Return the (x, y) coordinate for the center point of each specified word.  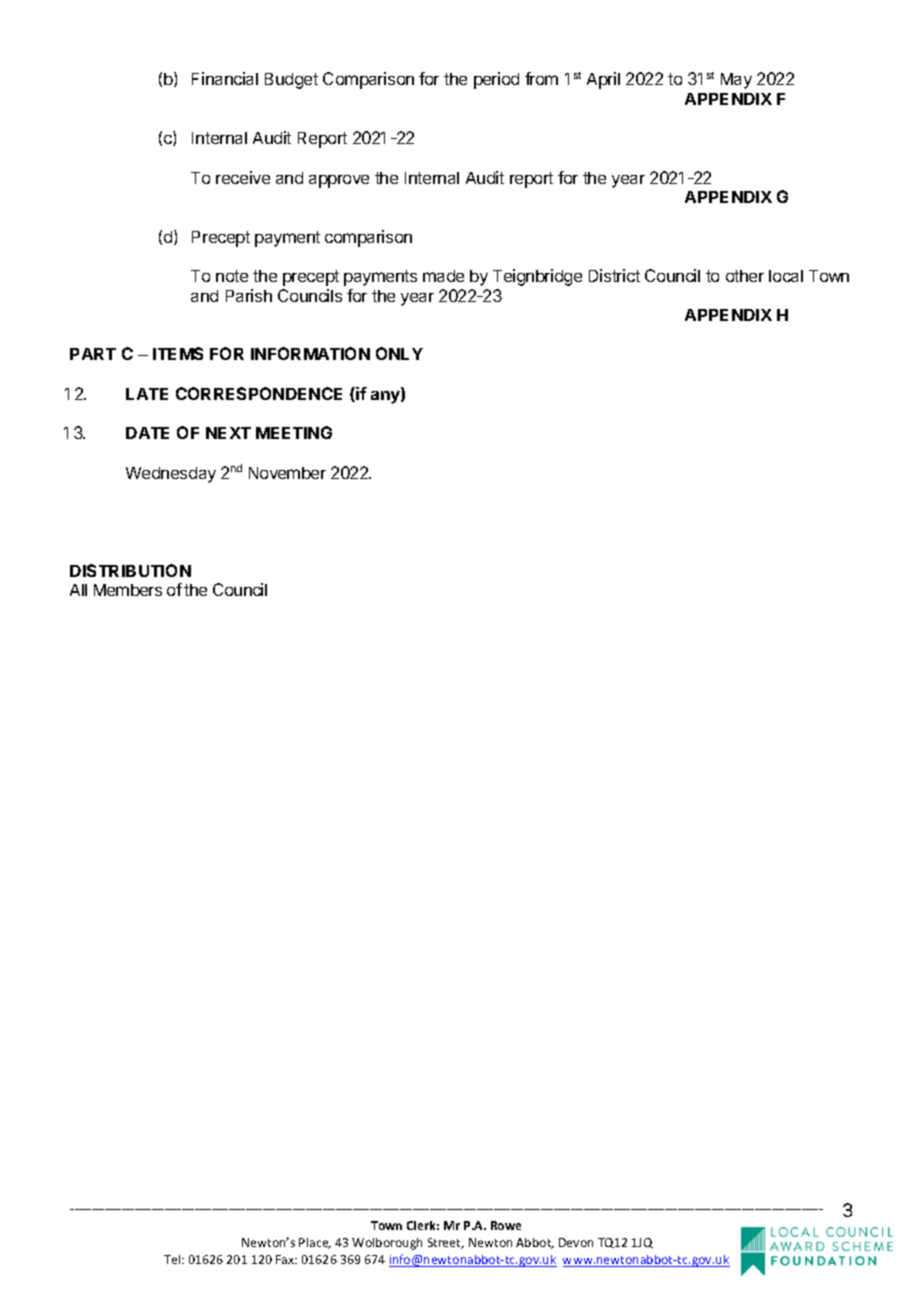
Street (446, 1243)
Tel (173, 1259)
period (496, 80)
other (745, 276)
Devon (576, 1242)
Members (128, 590)
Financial (225, 78)
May (736, 81)
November (287, 473)
